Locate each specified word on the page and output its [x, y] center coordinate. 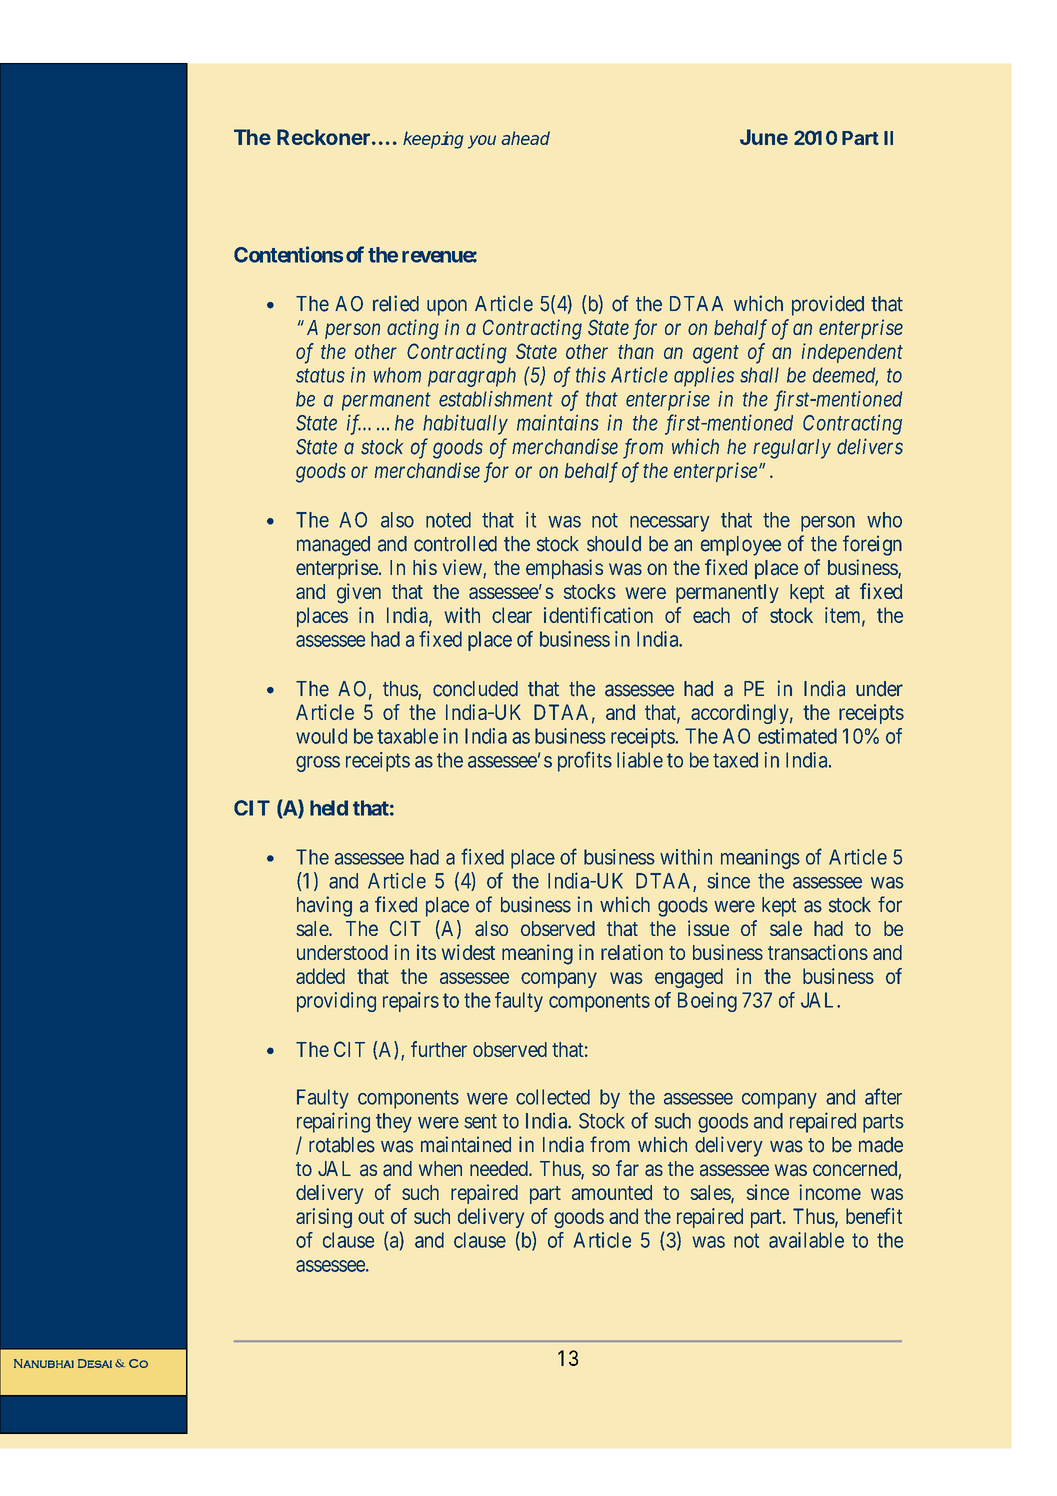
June [764, 137]
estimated [797, 736]
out [371, 1216]
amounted [612, 1192]
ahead [525, 138]
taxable [407, 736]
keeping [433, 140]
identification [598, 615]
